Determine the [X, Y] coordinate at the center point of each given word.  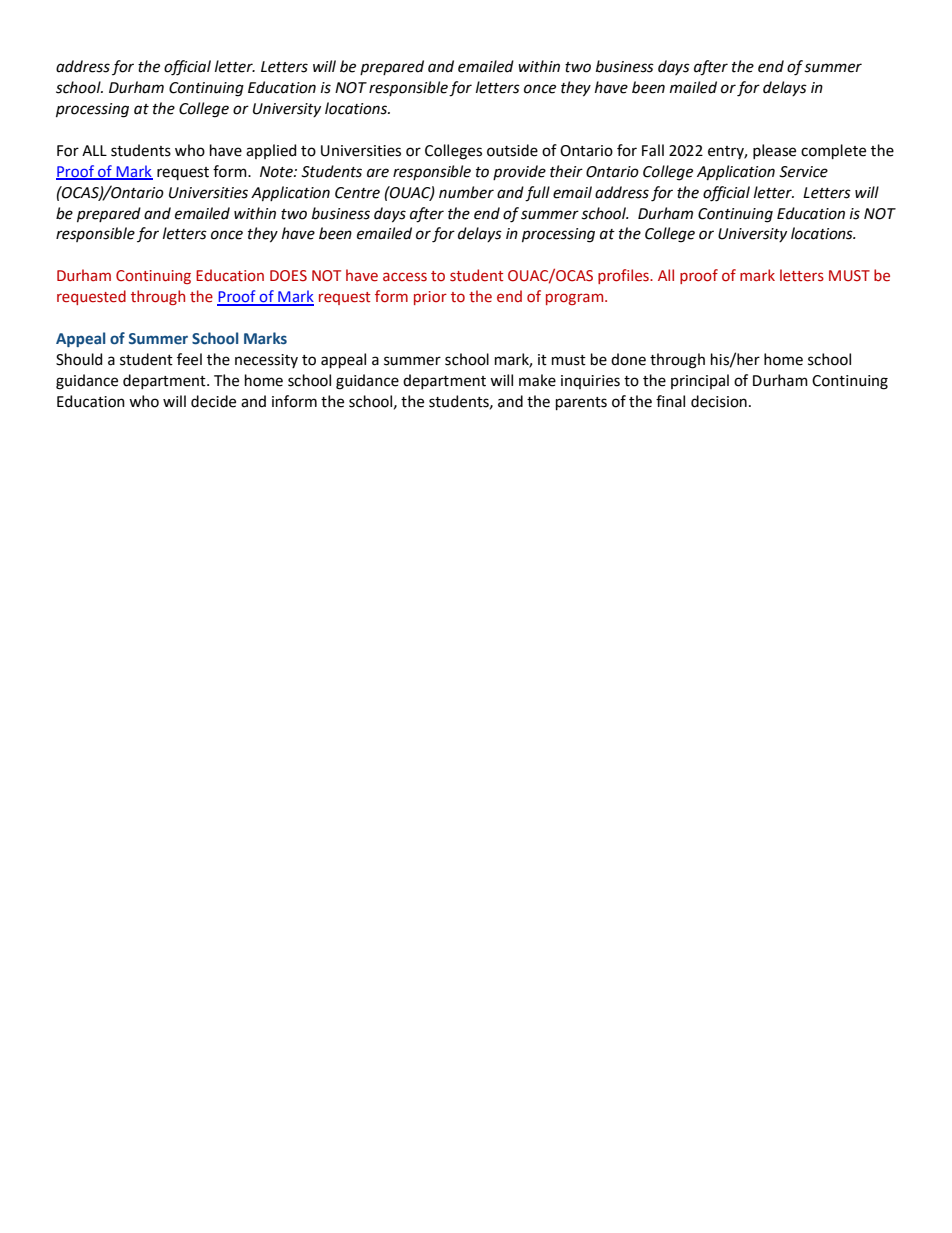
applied [271, 151]
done [628, 359]
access [405, 277]
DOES [288, 276]
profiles [624, 276]
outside [512, 150]
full [537, 194]
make [537, 380]
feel [189, 359]
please [774, 151]
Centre [357, 193]
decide [213, 401]
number [466, 192]
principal [700, 381]
